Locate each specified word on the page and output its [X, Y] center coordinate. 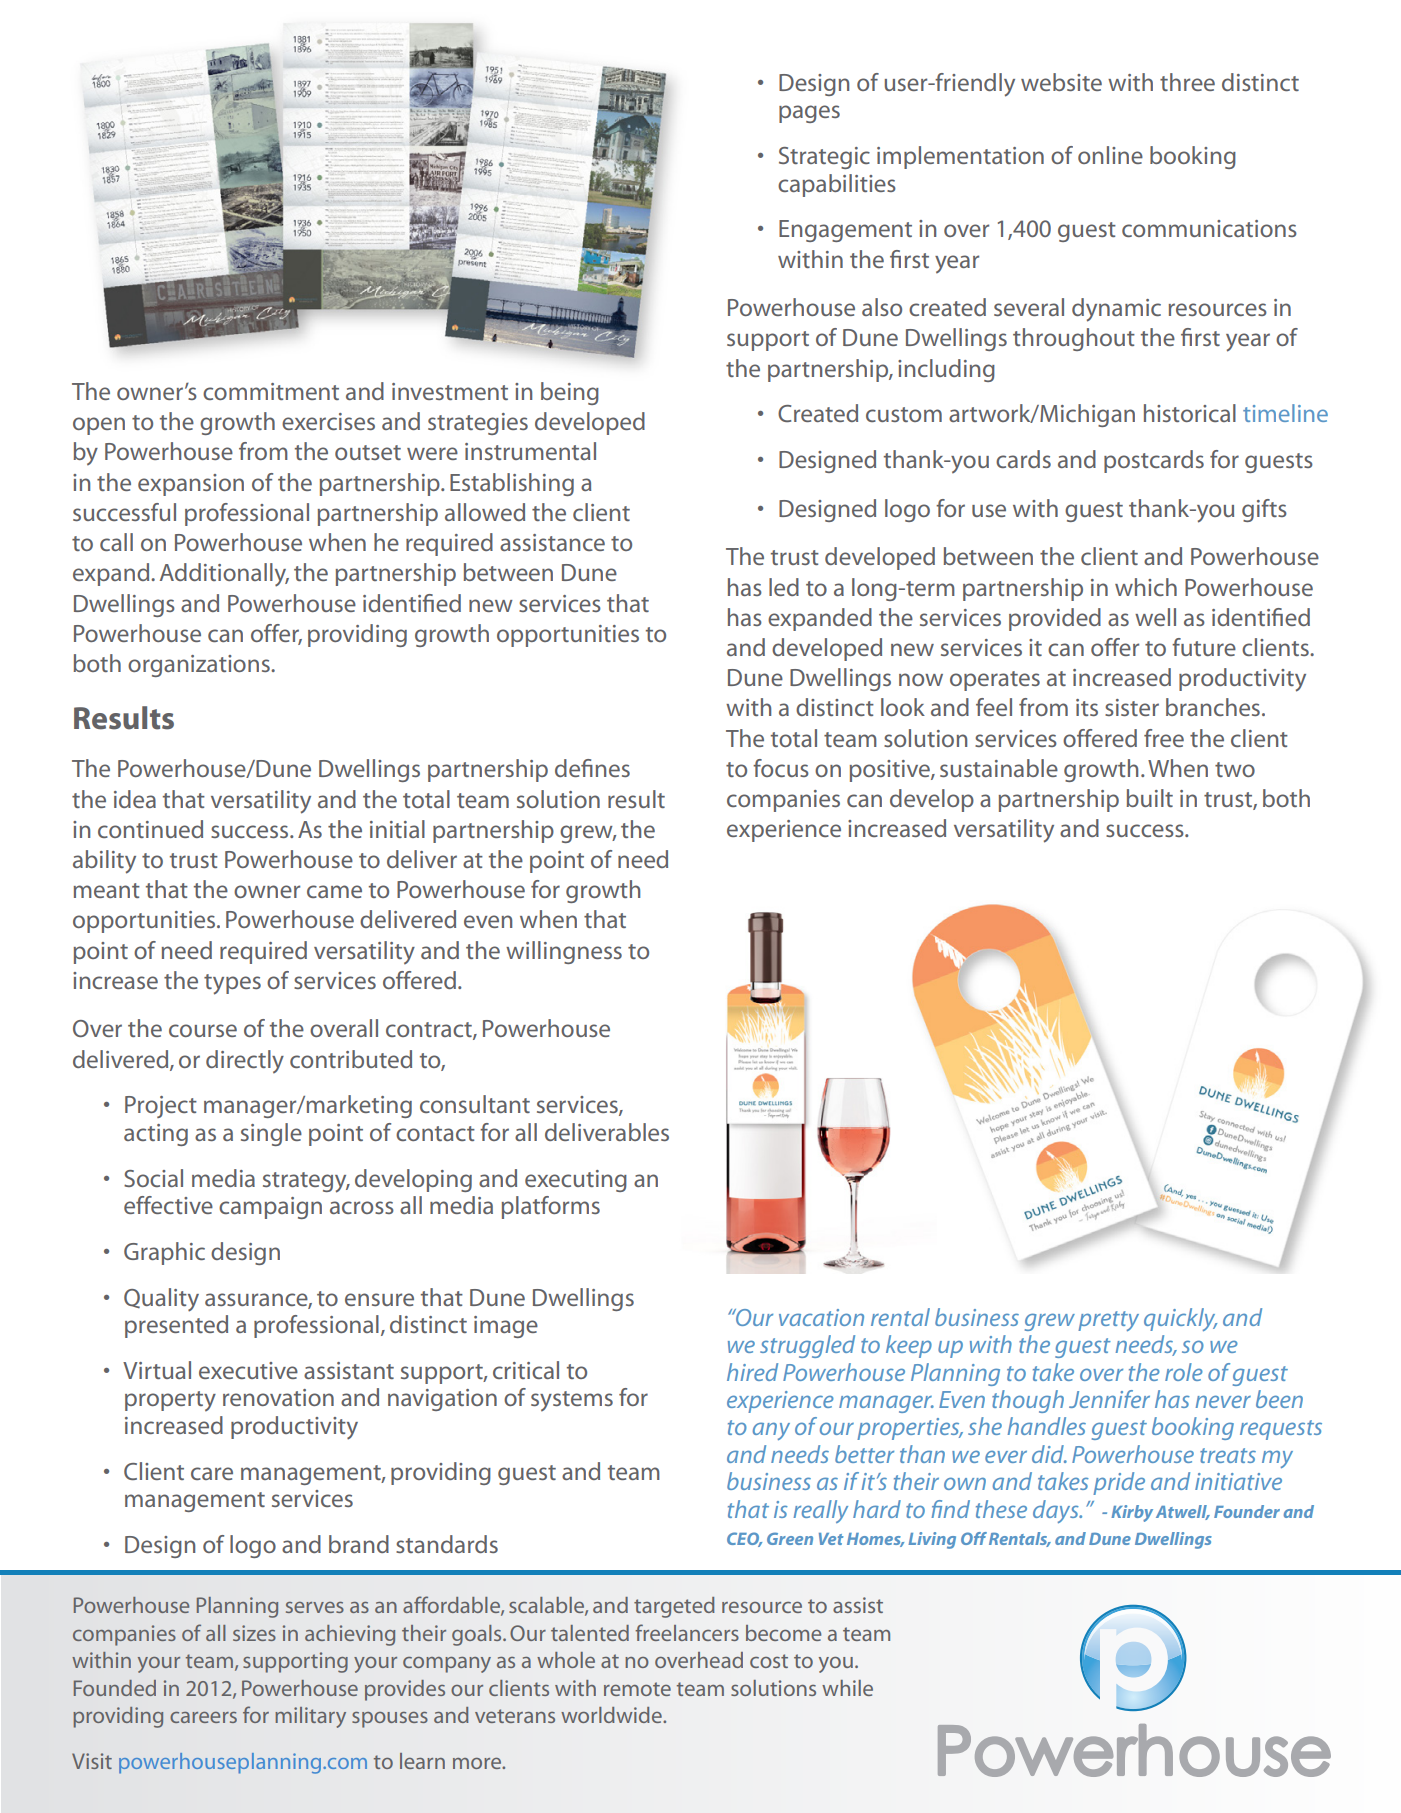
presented [176, 1326]
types [232, 984]
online [1110, 155]
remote [637, 1689]
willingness [564, 952]
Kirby [1132, 1513]
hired [752, 1372]
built [1150, 798]
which [1146, 587]
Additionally [224, 575]
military [310, 1717]
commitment [271, 391]
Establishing [512, 484]
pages [809, 114]
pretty [1108, 1321]
